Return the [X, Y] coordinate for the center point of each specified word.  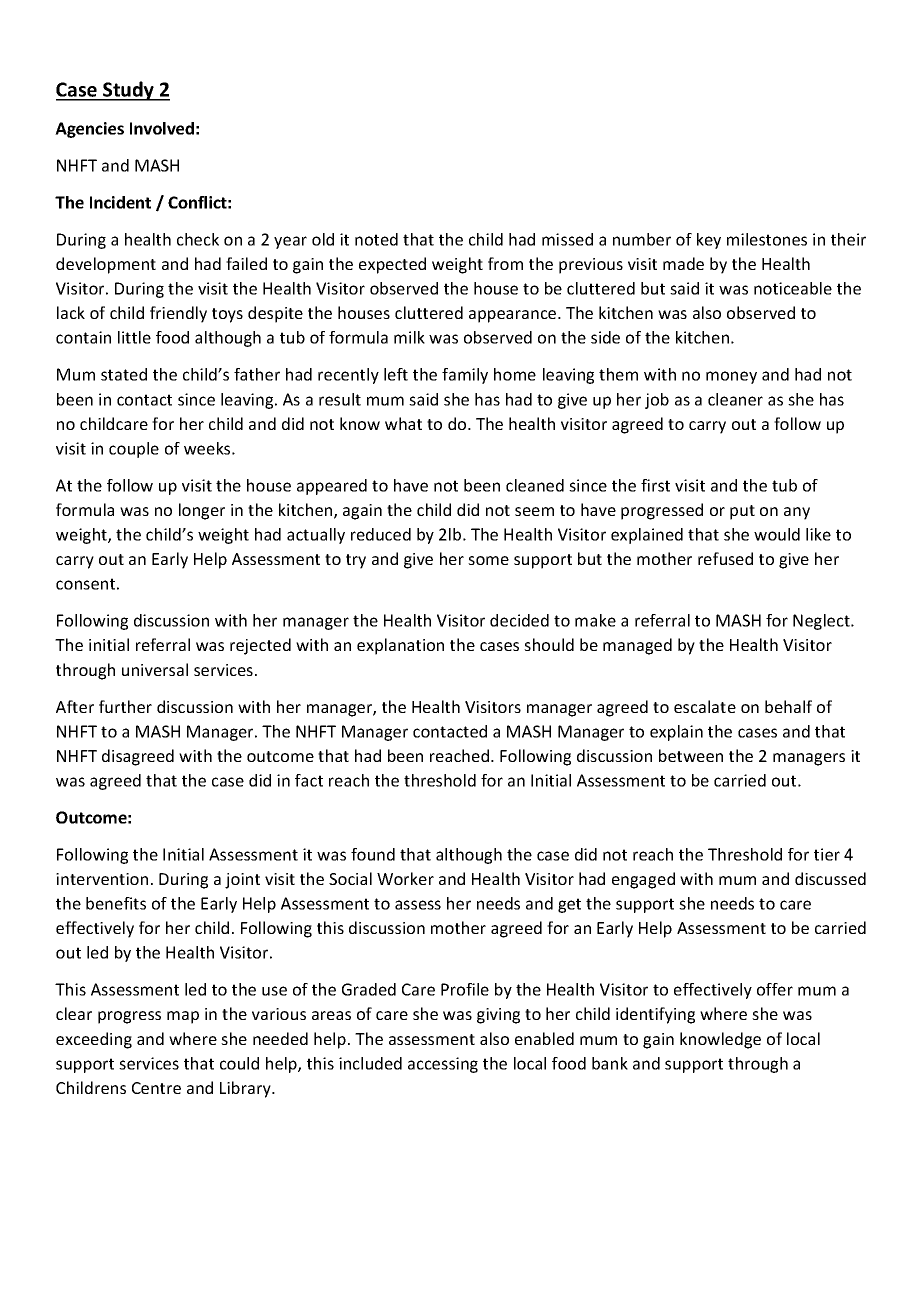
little [134, 337]
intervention [102, 879]
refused [725, 558]
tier [827, 854]
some [488, 560]
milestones [767, 239]
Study [128, 91]
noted [376, 239]
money [731, 377]
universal [155, 669]
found [373, 854]
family [465, 376]
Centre [156, 1088]
